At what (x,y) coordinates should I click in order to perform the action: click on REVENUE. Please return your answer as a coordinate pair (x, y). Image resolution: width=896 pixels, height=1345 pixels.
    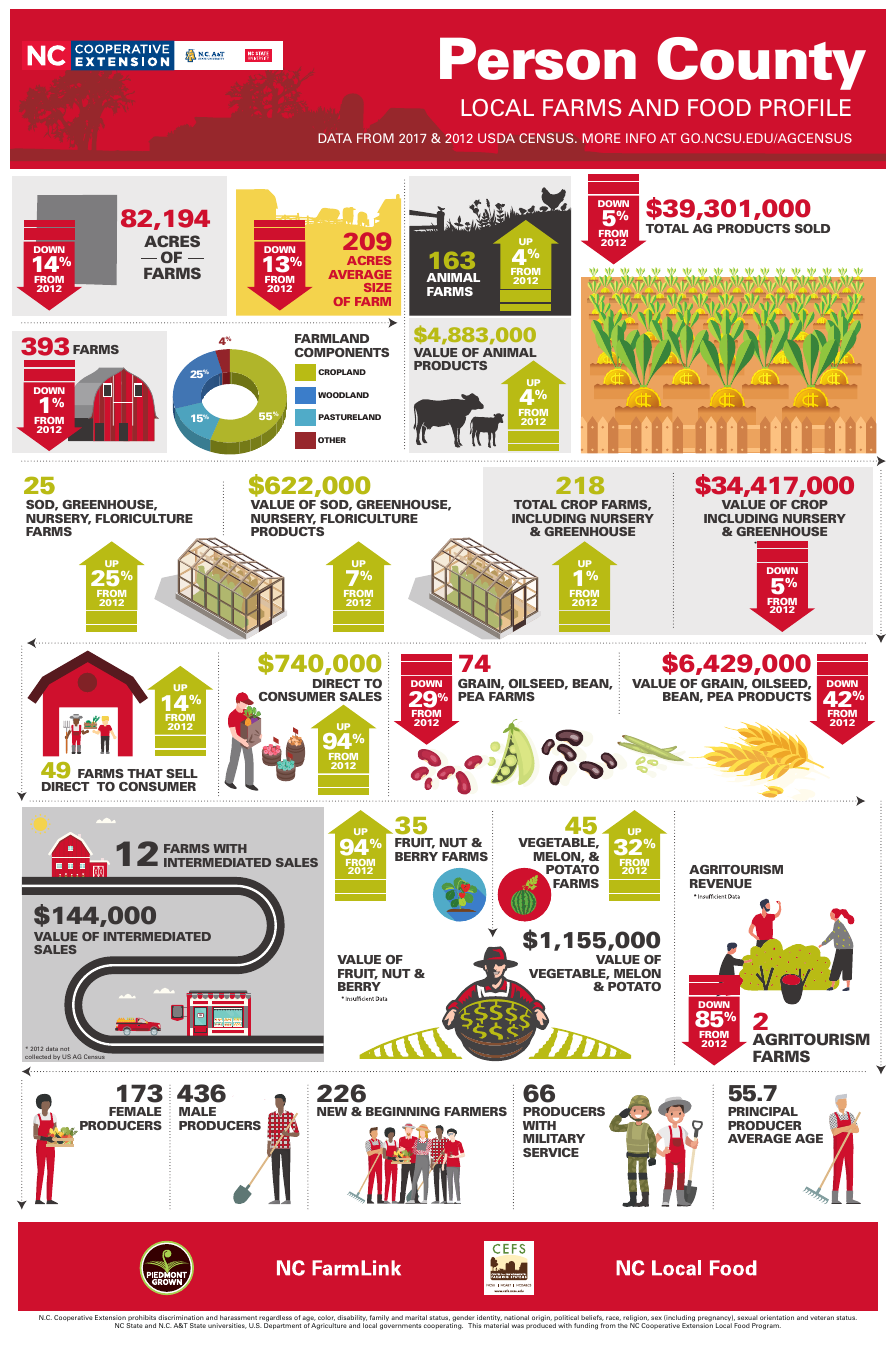
    Looking at the image, I should click on (721, 884).
